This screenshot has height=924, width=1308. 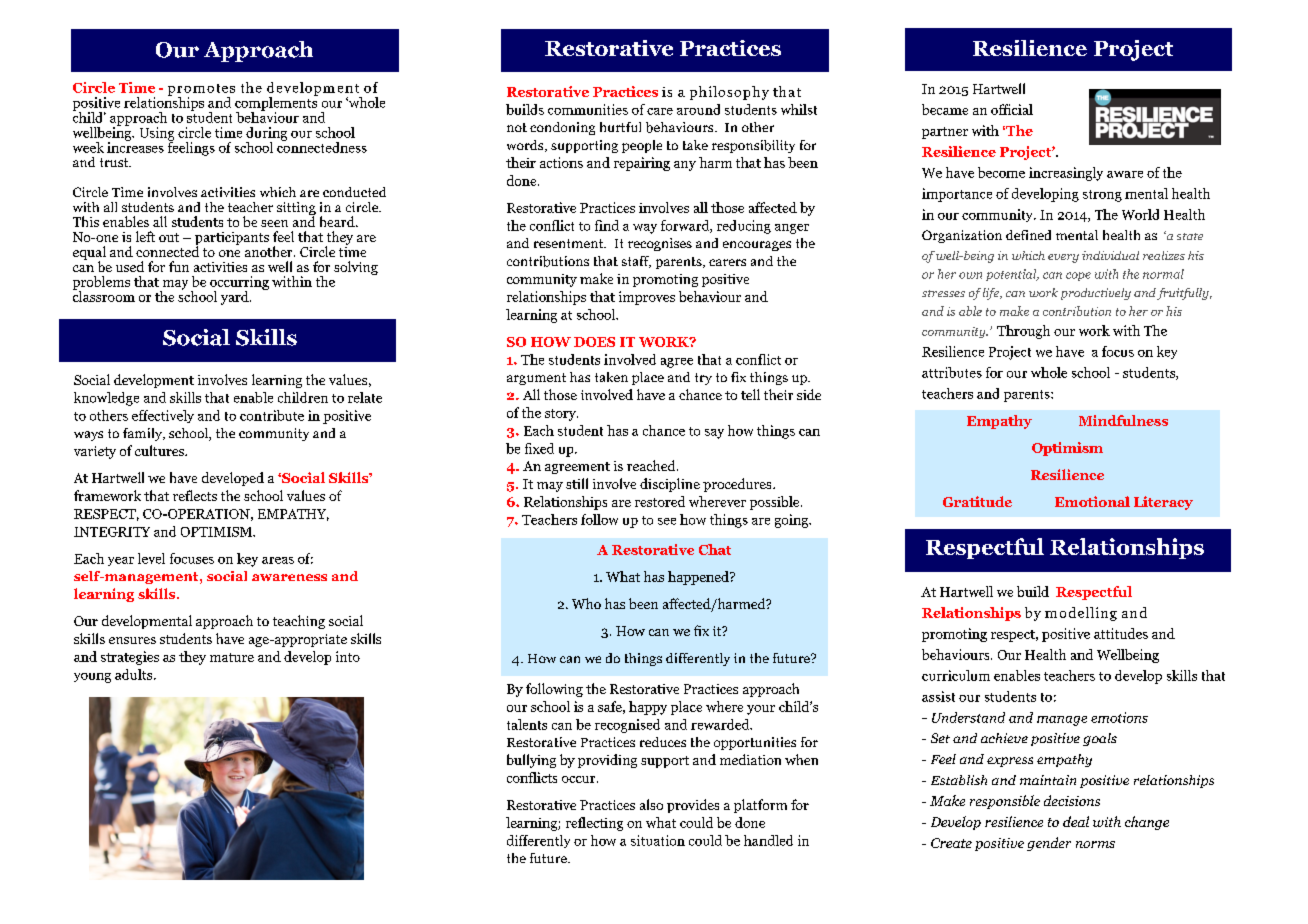 What do you see at coordinates (620, 127) in the screenshot?
I see `hurtful` at bounding box center [620, 127].
